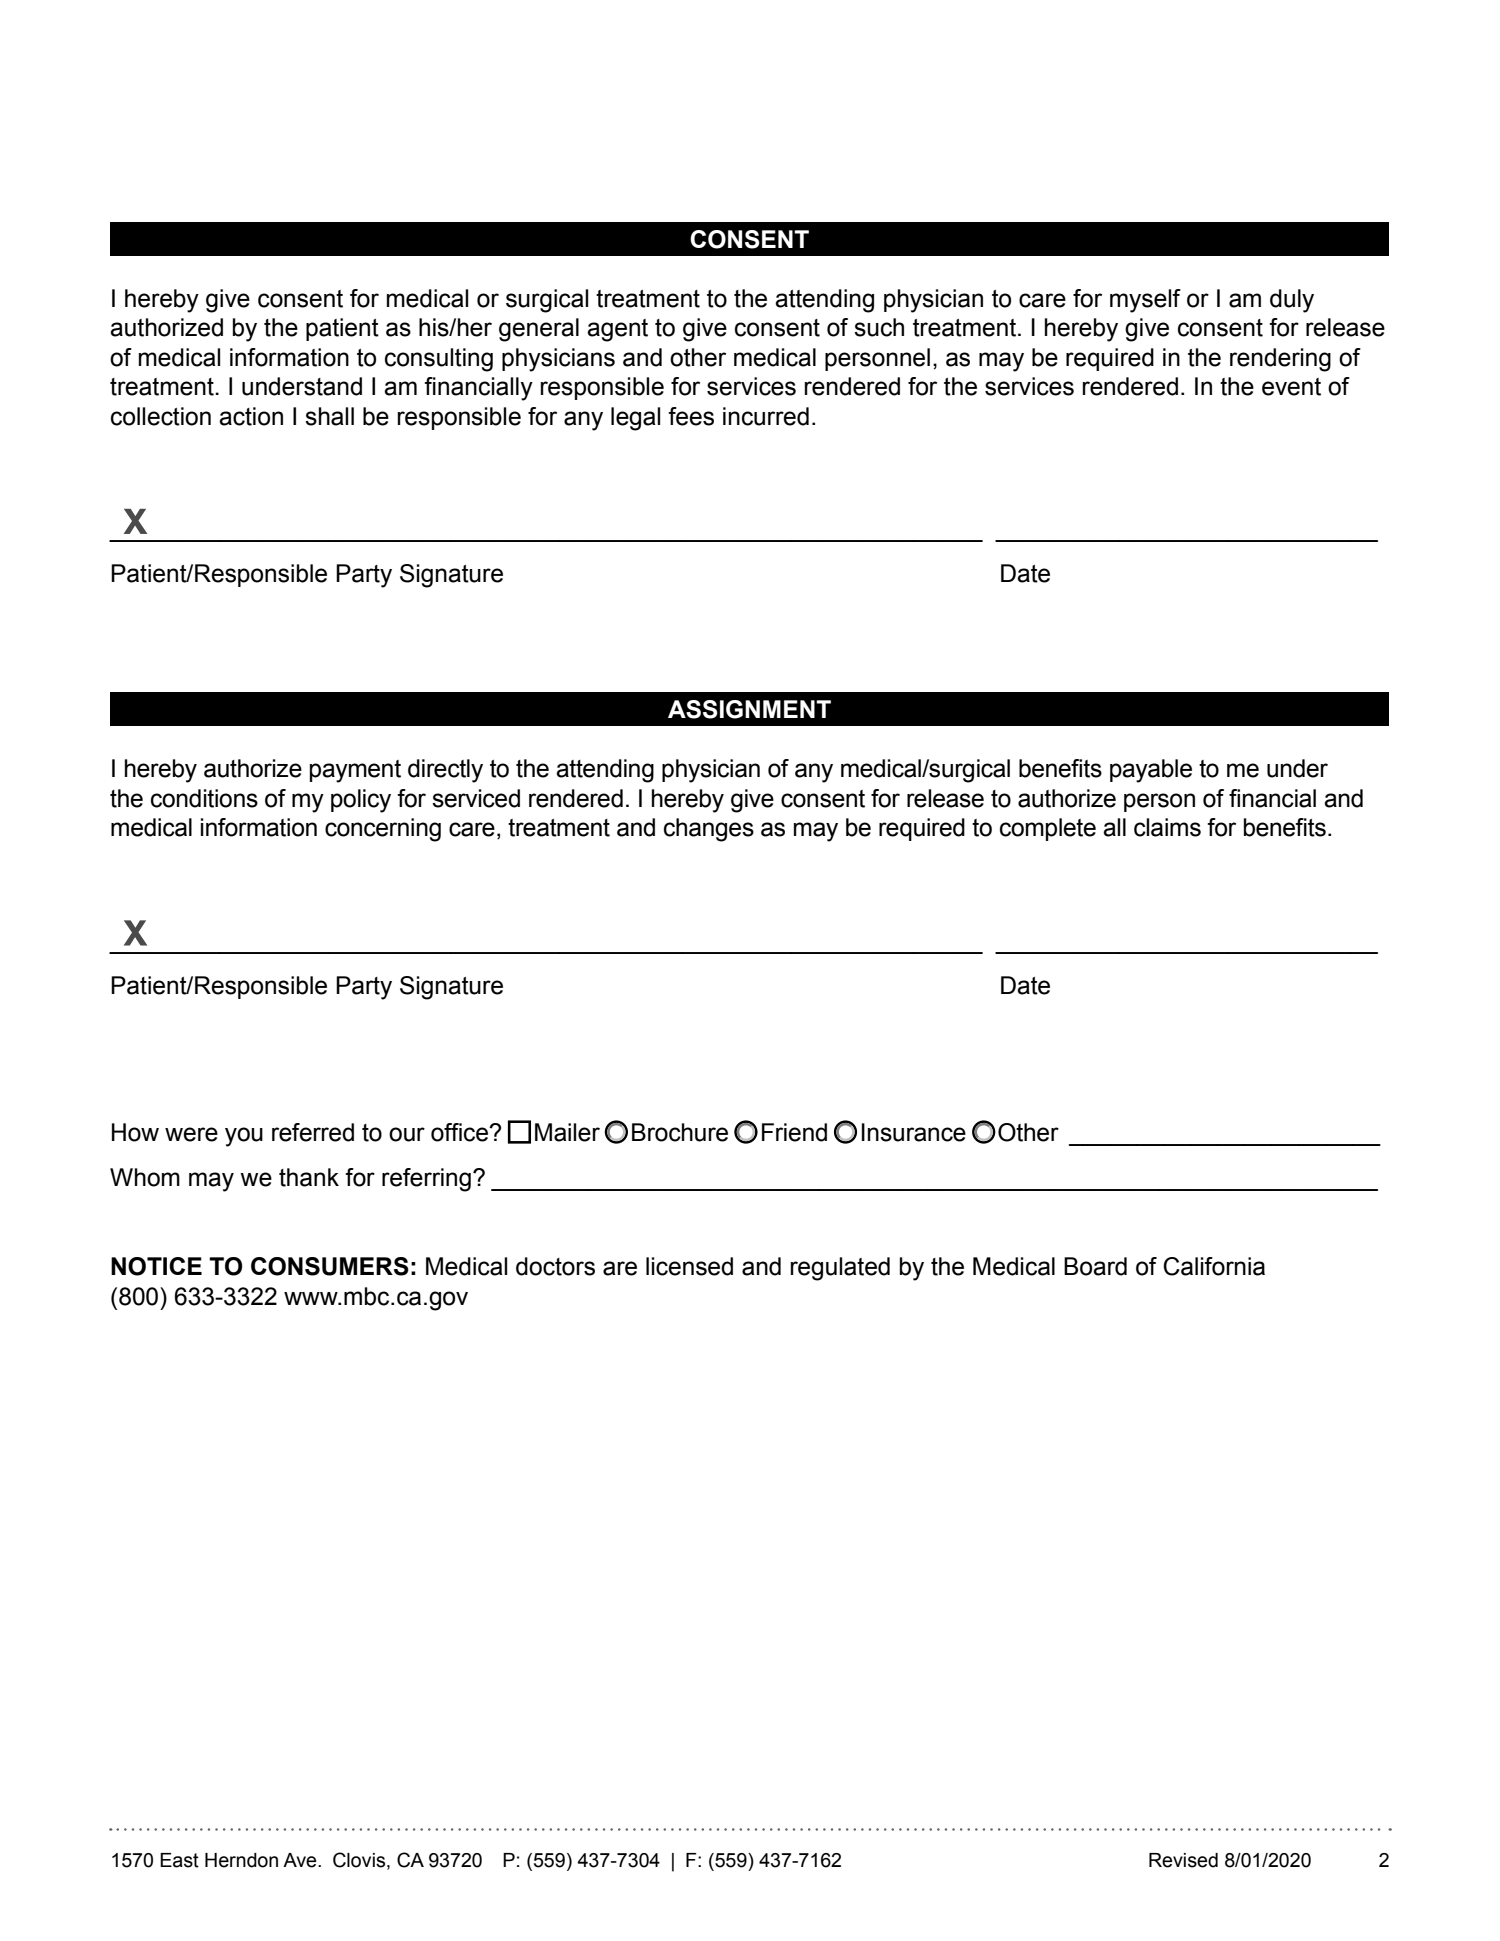 This screenshot has height=1941, width=1500. Describe the element at coordinates (251, 416) in the screenshot. I see `action` at that location.
